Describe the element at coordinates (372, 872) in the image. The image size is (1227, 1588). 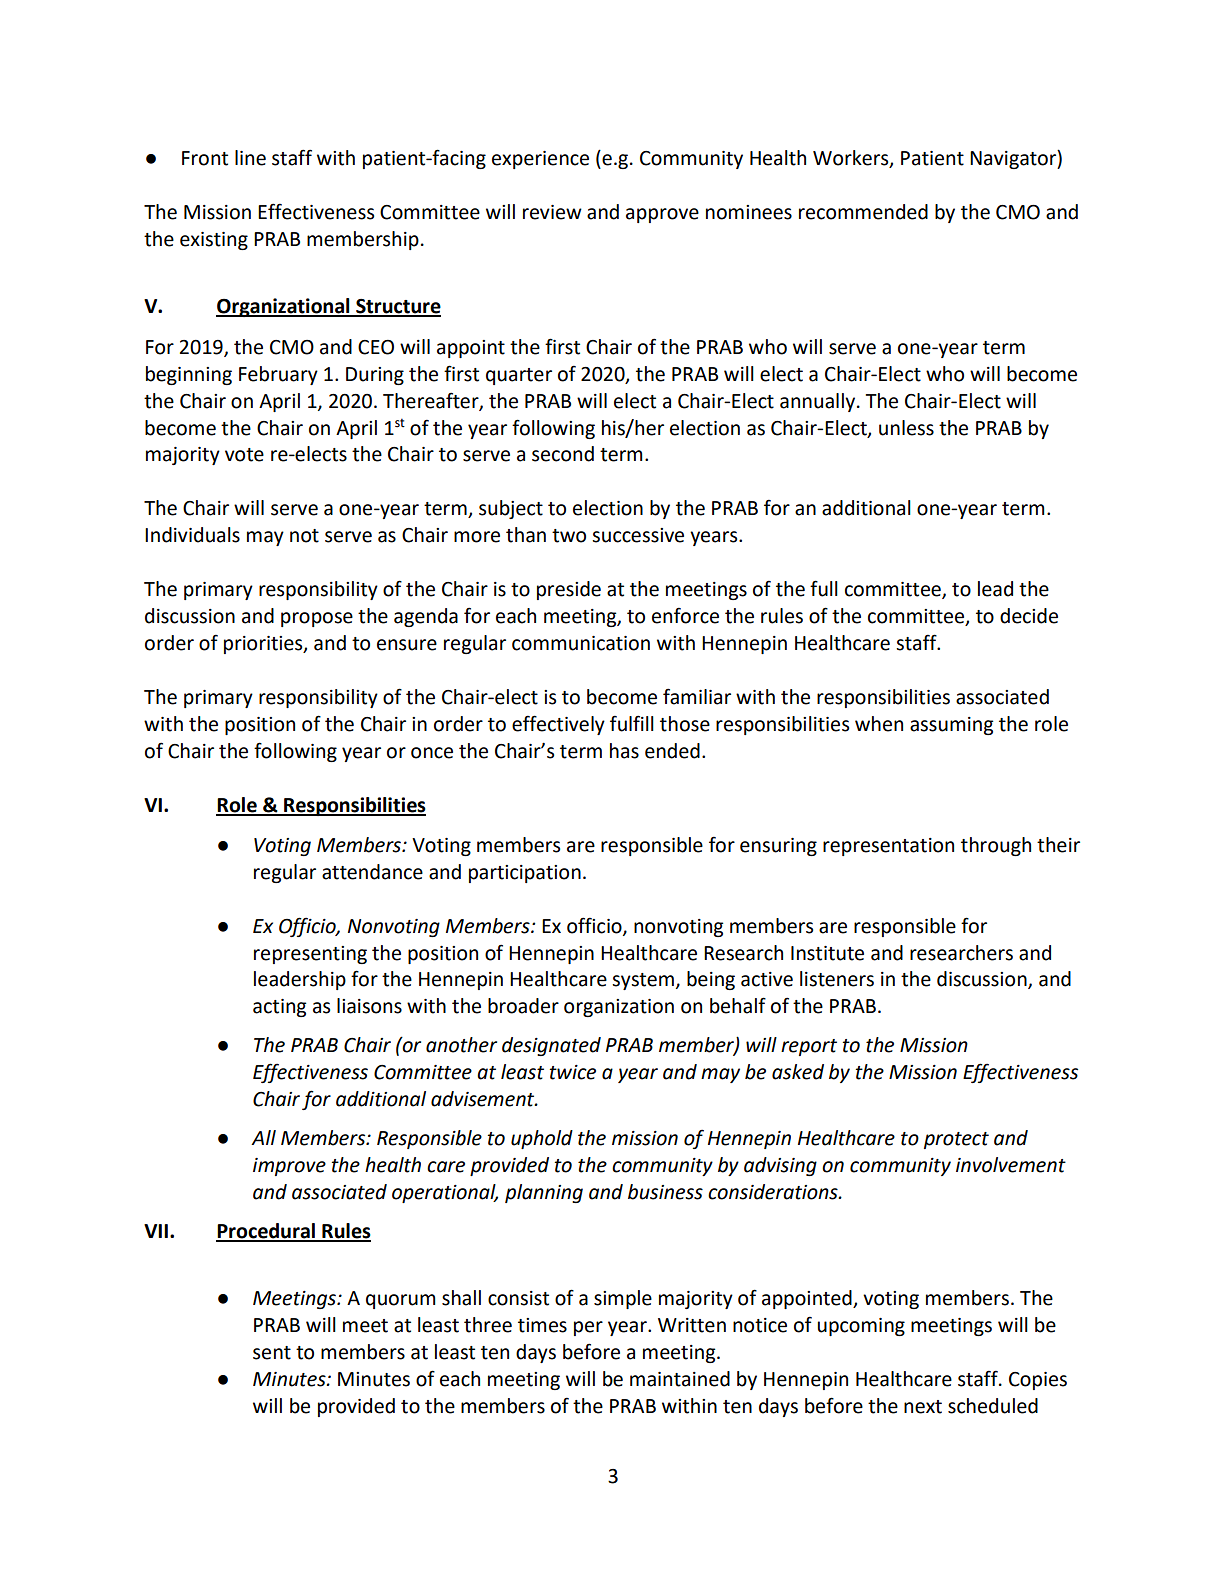
I see `attendance` at that location.
